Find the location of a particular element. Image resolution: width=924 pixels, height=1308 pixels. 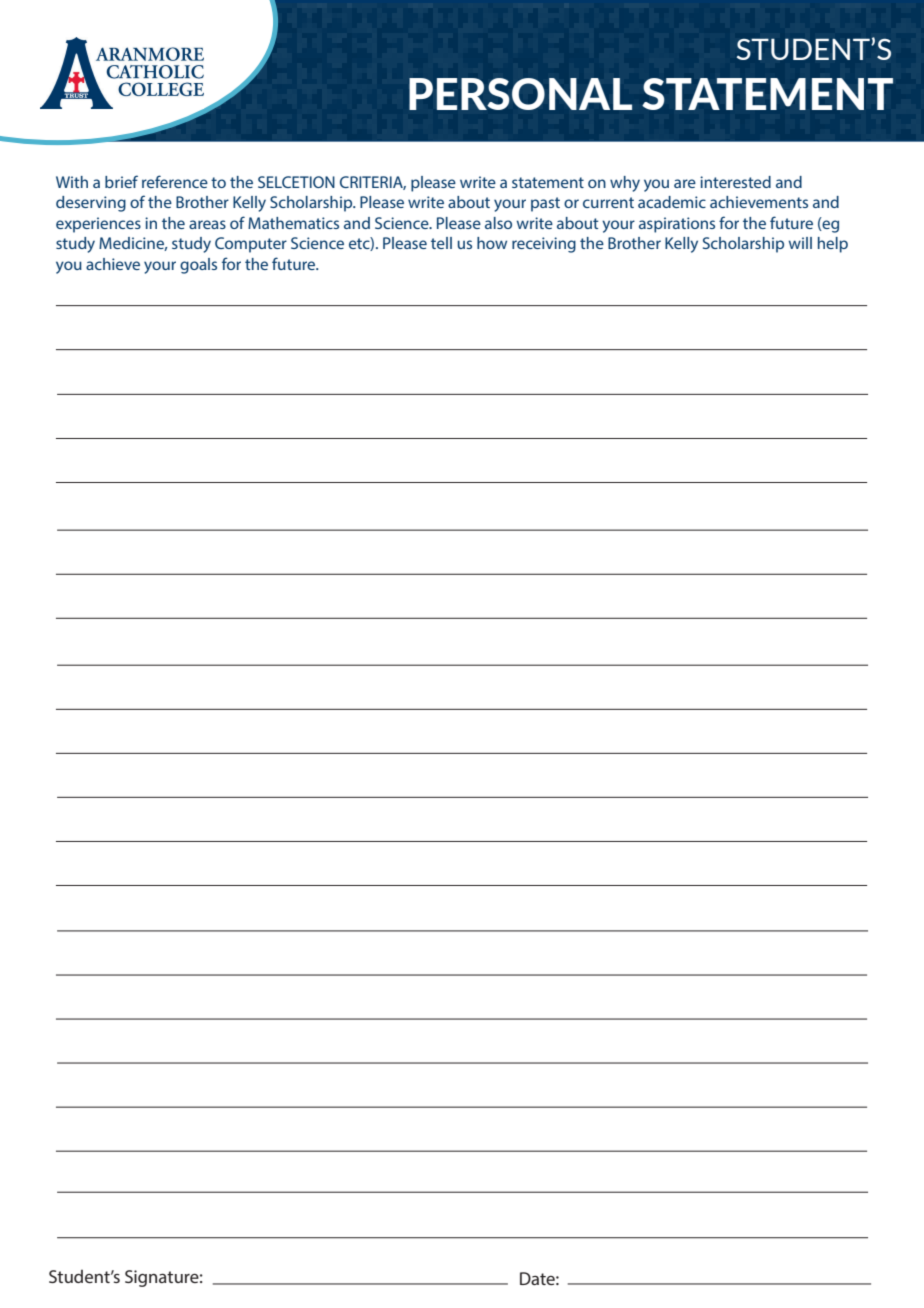

will is located at coordinates (800, 243).
